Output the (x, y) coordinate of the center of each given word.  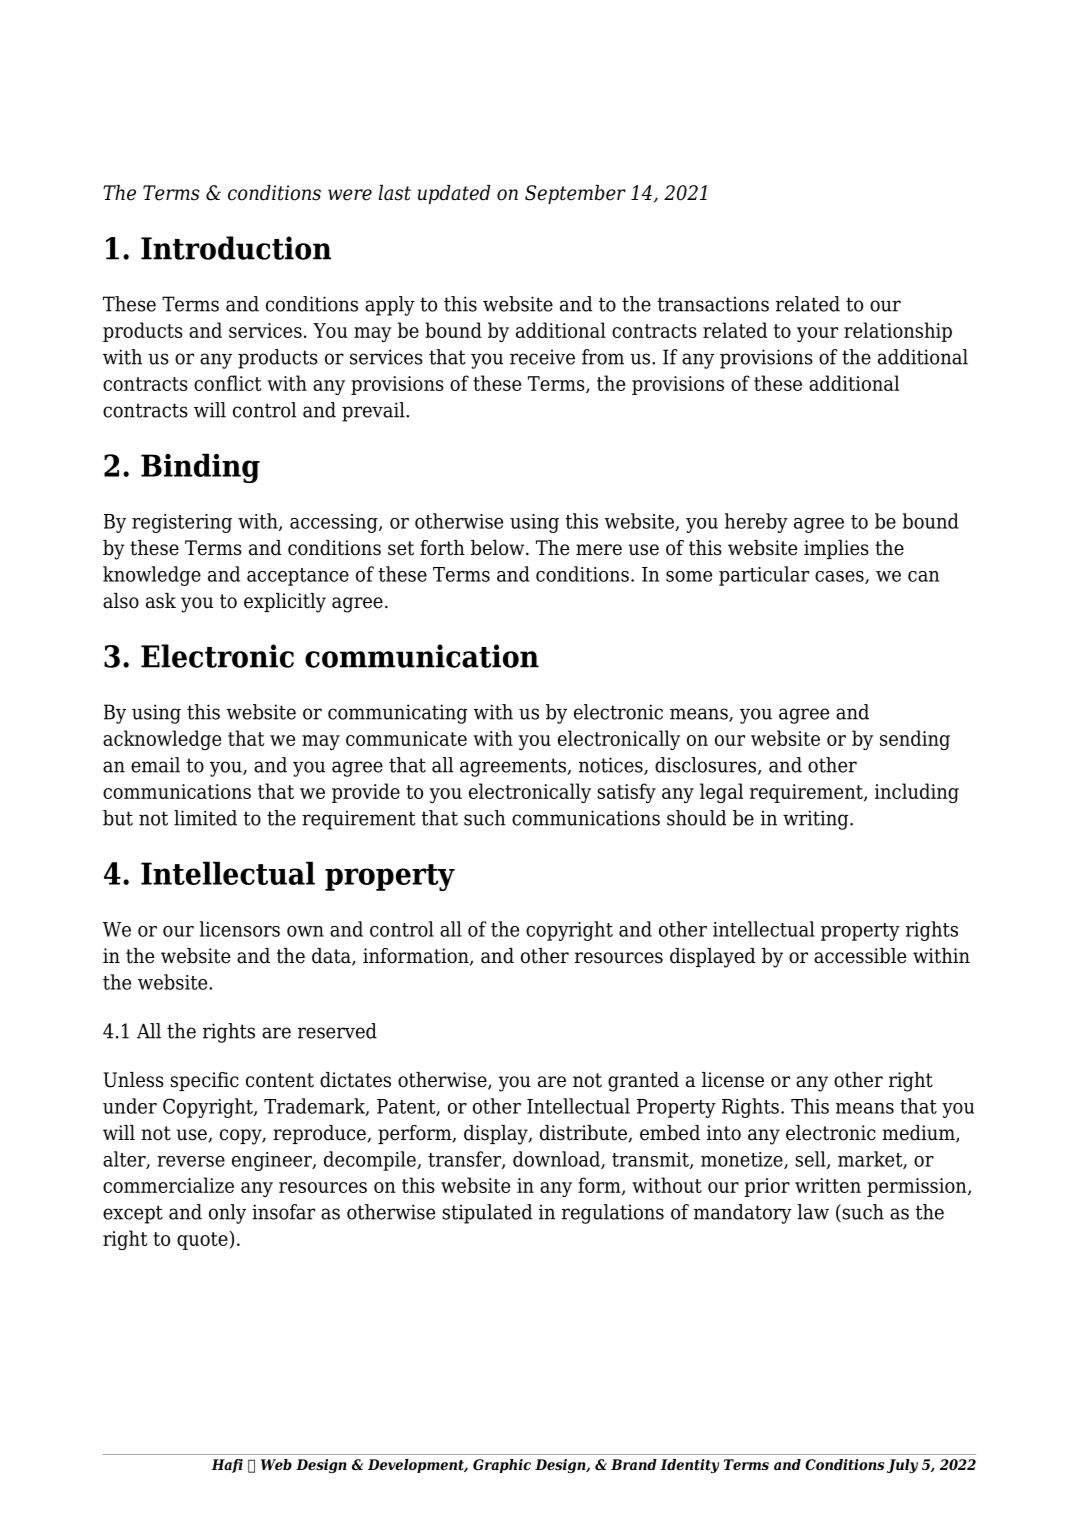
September (575, 194)
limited (205, 818)
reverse (191, 1161)
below (499, 548)
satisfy (626, 793)
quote (202, 1241)
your (817, 334)
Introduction (236, 248)
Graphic (502, 1466)
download (557, 1160)
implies (836, 549)
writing (817, 820)
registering (182, 523)
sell (811, 1160)
